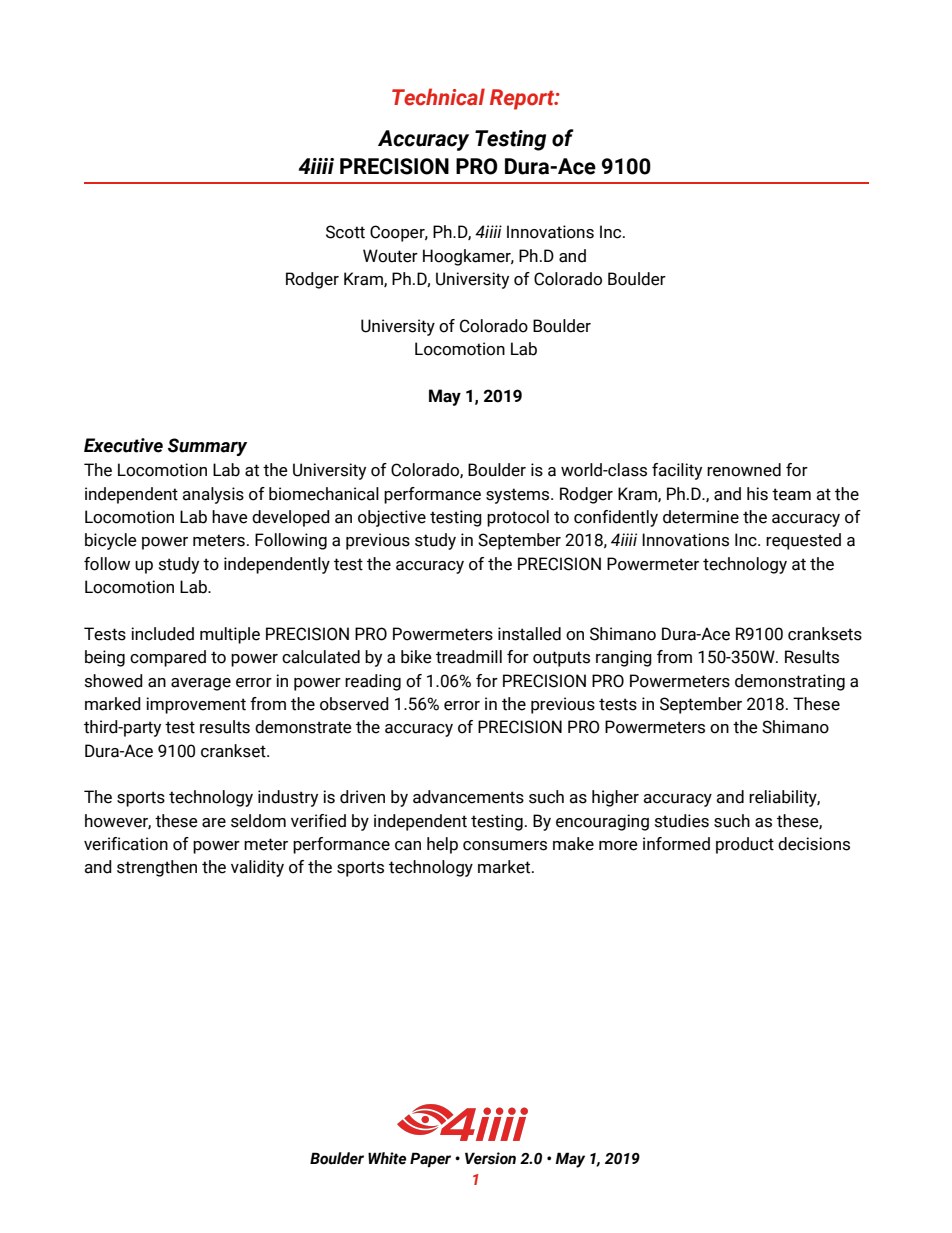  I want to click on Scott, so click(345, 232).
